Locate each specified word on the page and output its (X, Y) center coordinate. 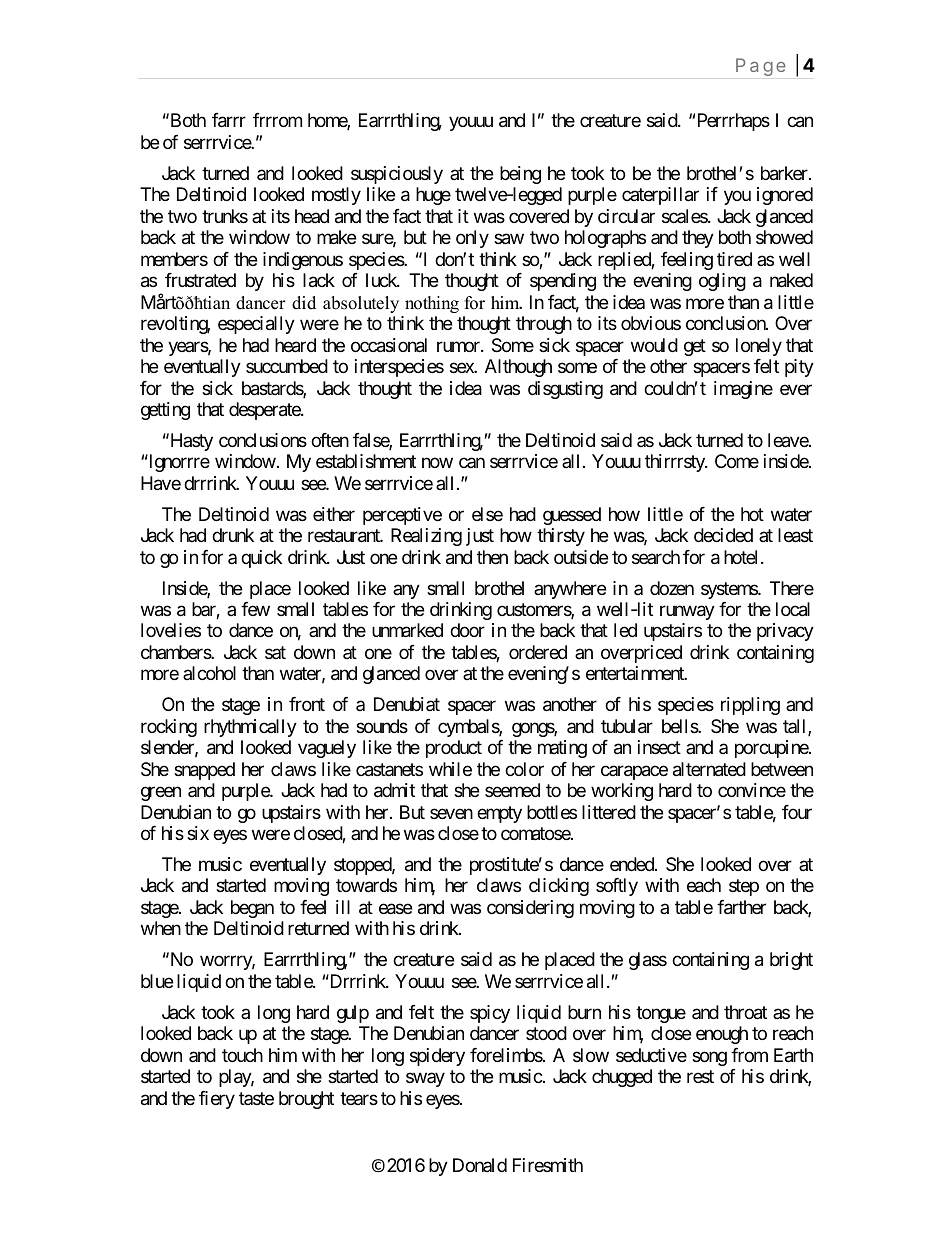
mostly (336, 196)
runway (687, 612)
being (520, 175)
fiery (217, 1100)
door (467, 630)
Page (761, 67)
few (255, 609)
